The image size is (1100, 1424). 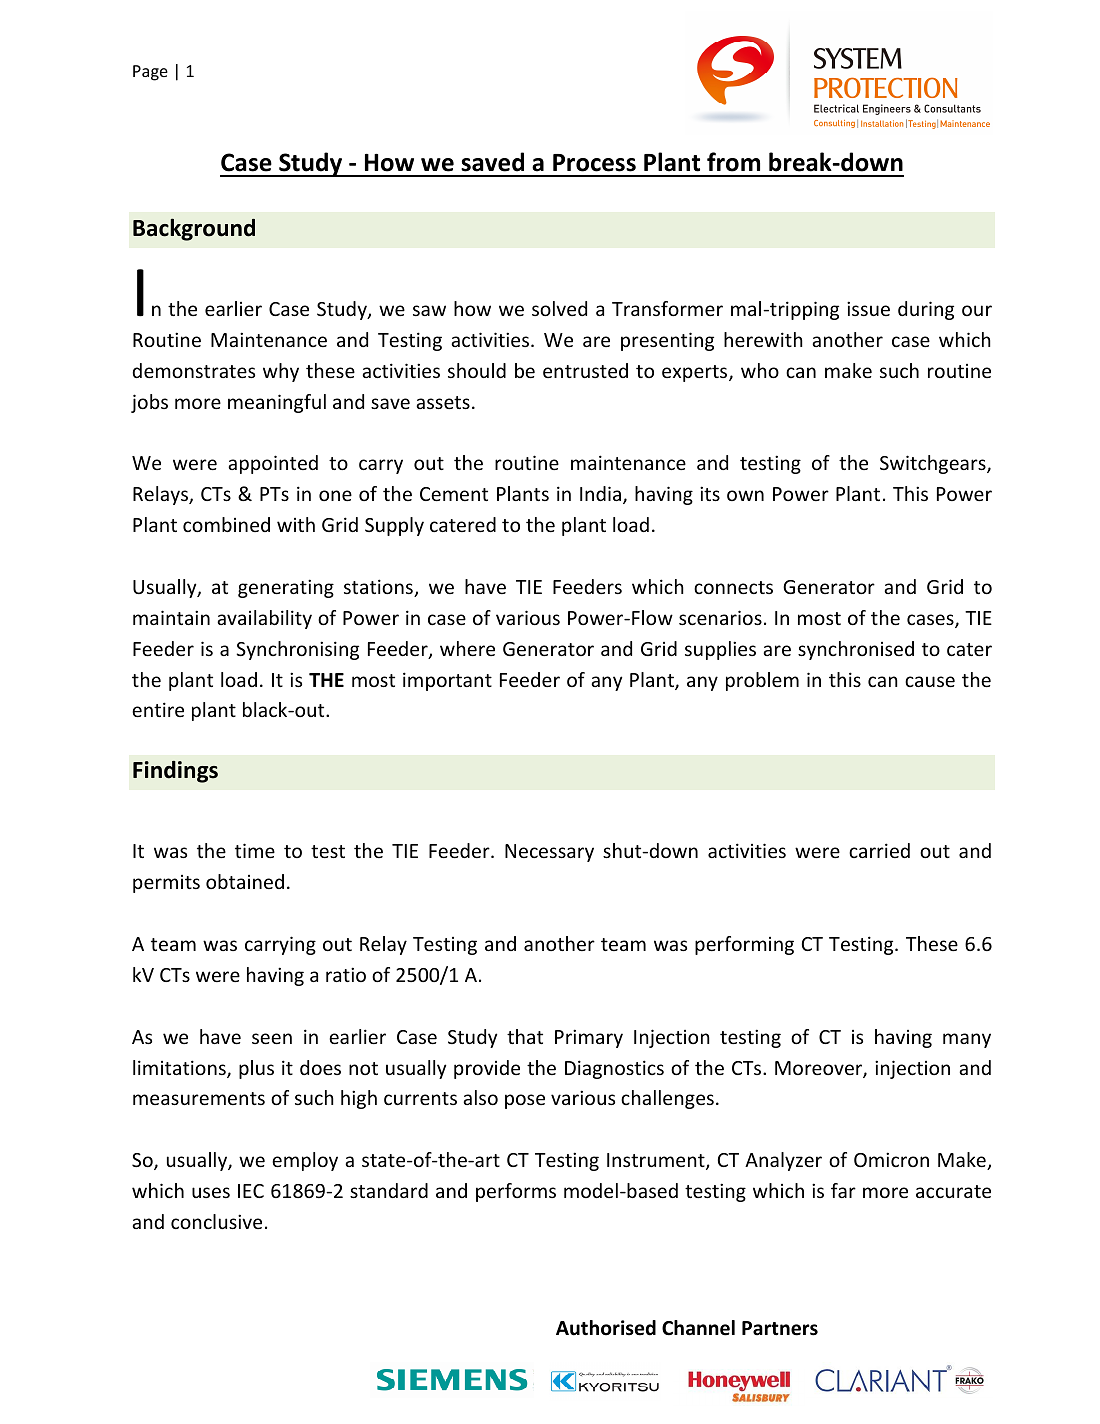 What do you see at coordinates (967, 1040) in the image?
I see `many` at bounding box center [967, 1040].
